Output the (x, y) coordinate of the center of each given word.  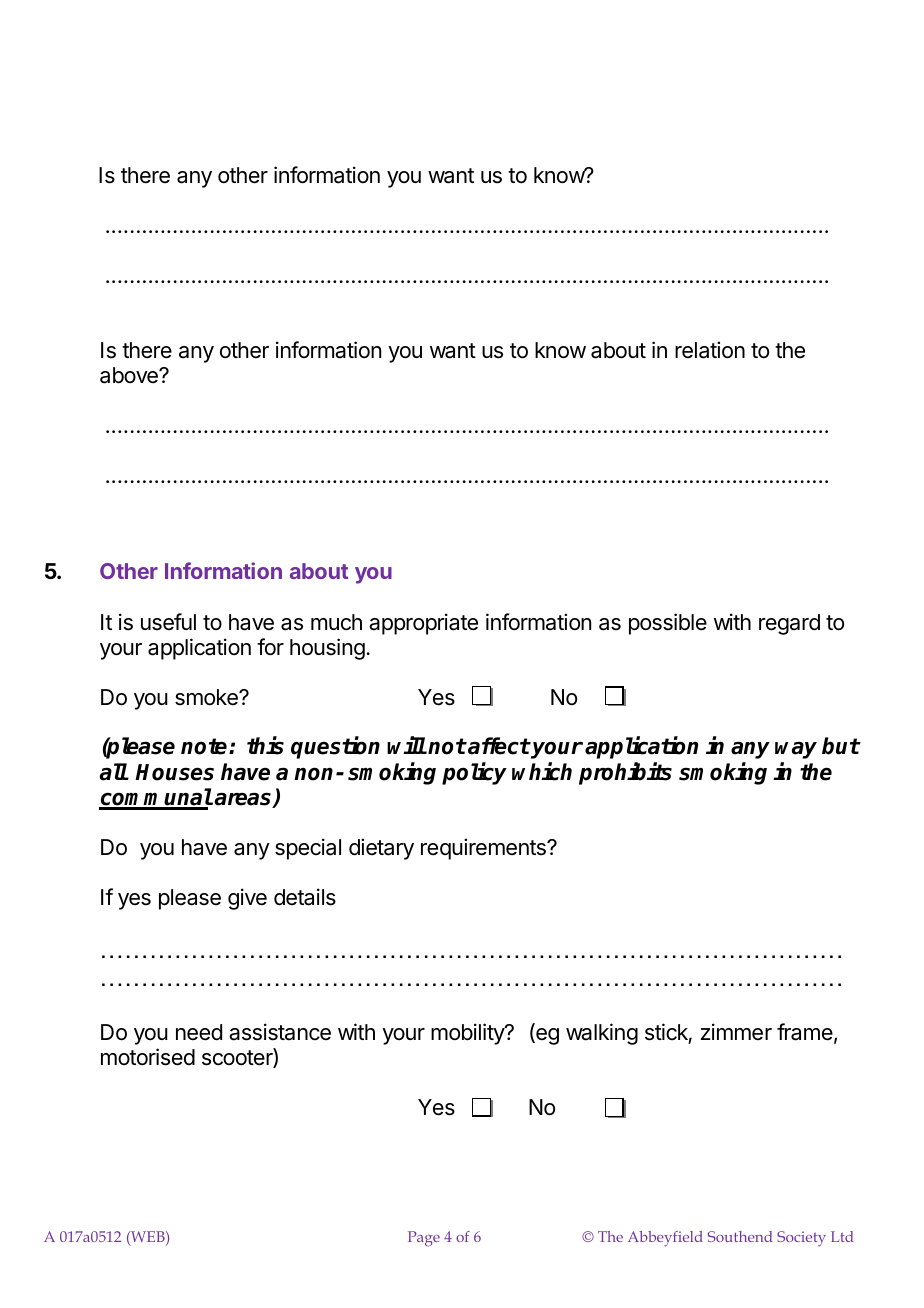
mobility (468, 1034)
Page (424, 1239)
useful (168, 622)
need (199, 1032)
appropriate (423, 624)
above (130, 375)
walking (602, 1034)
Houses (174, 772)
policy (474, 773)
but (841, 746)
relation (710, 350)
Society (801, 1238)
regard (789, 624)
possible (668, 624)
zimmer (736, 1032)
